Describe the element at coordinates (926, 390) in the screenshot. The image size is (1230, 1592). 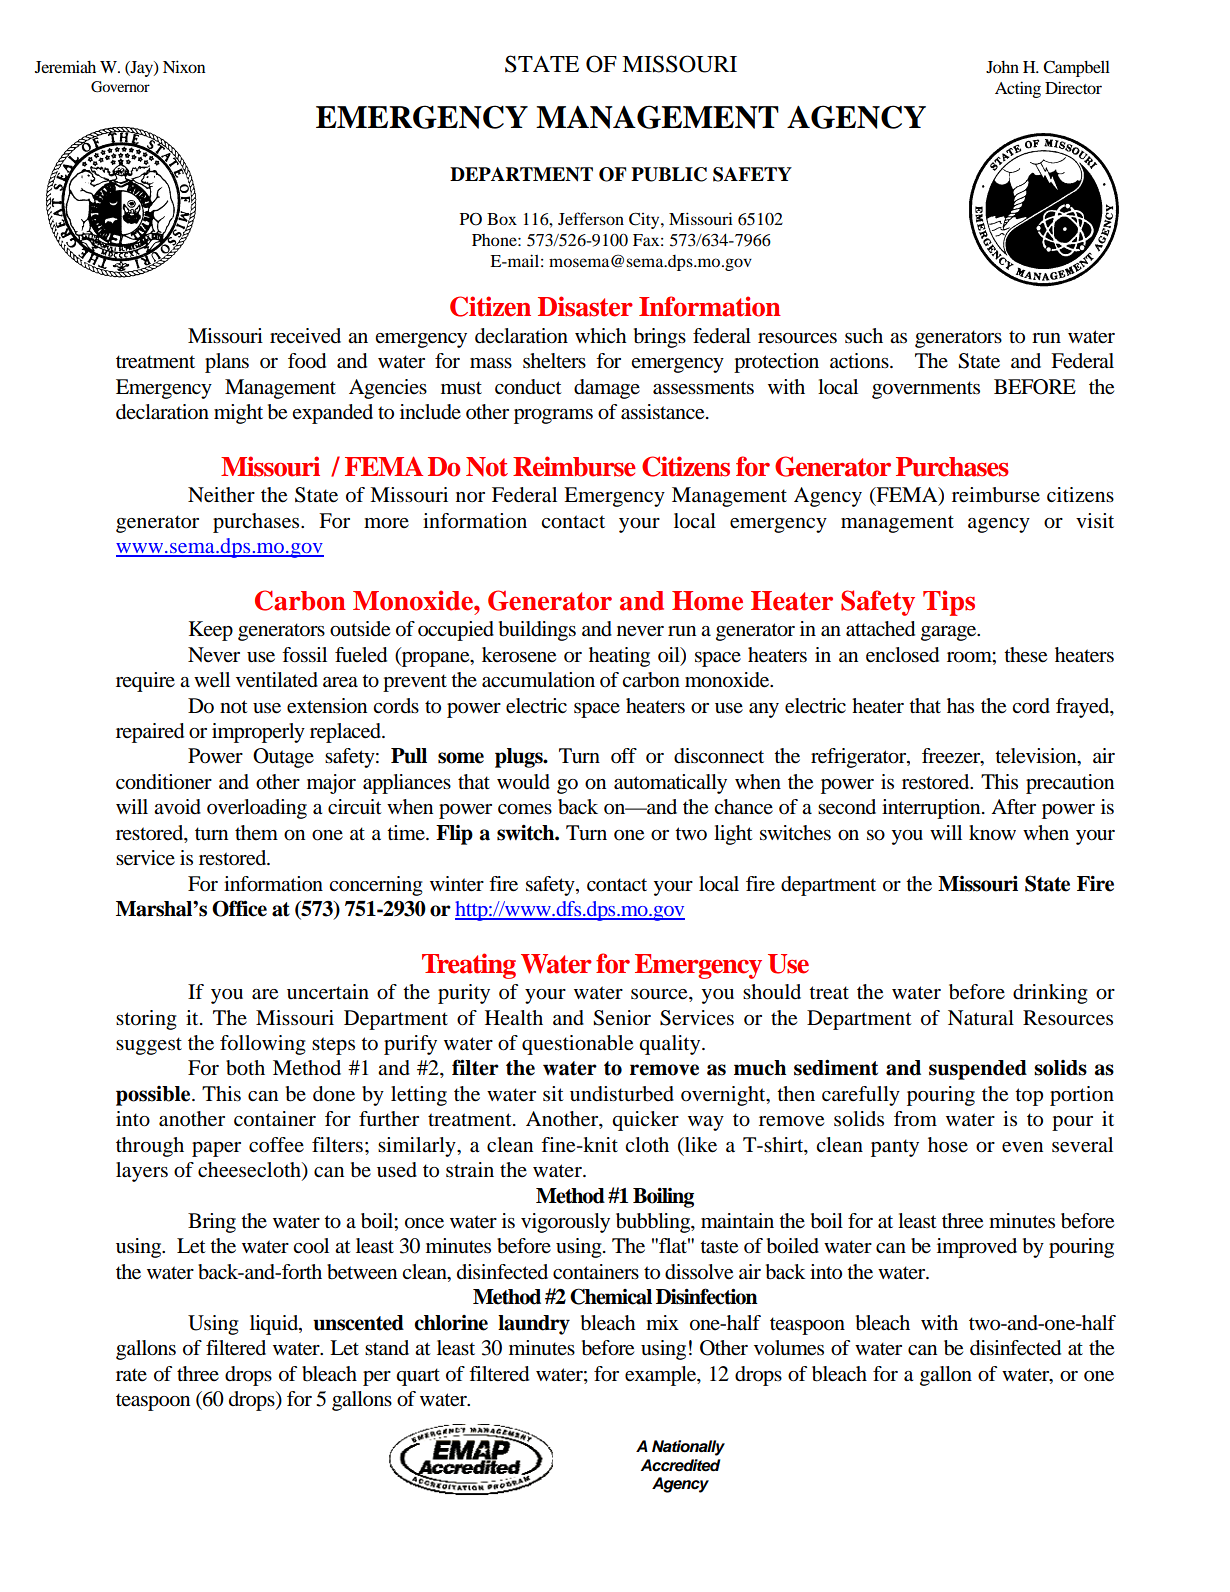
I see `governments` at that location.
